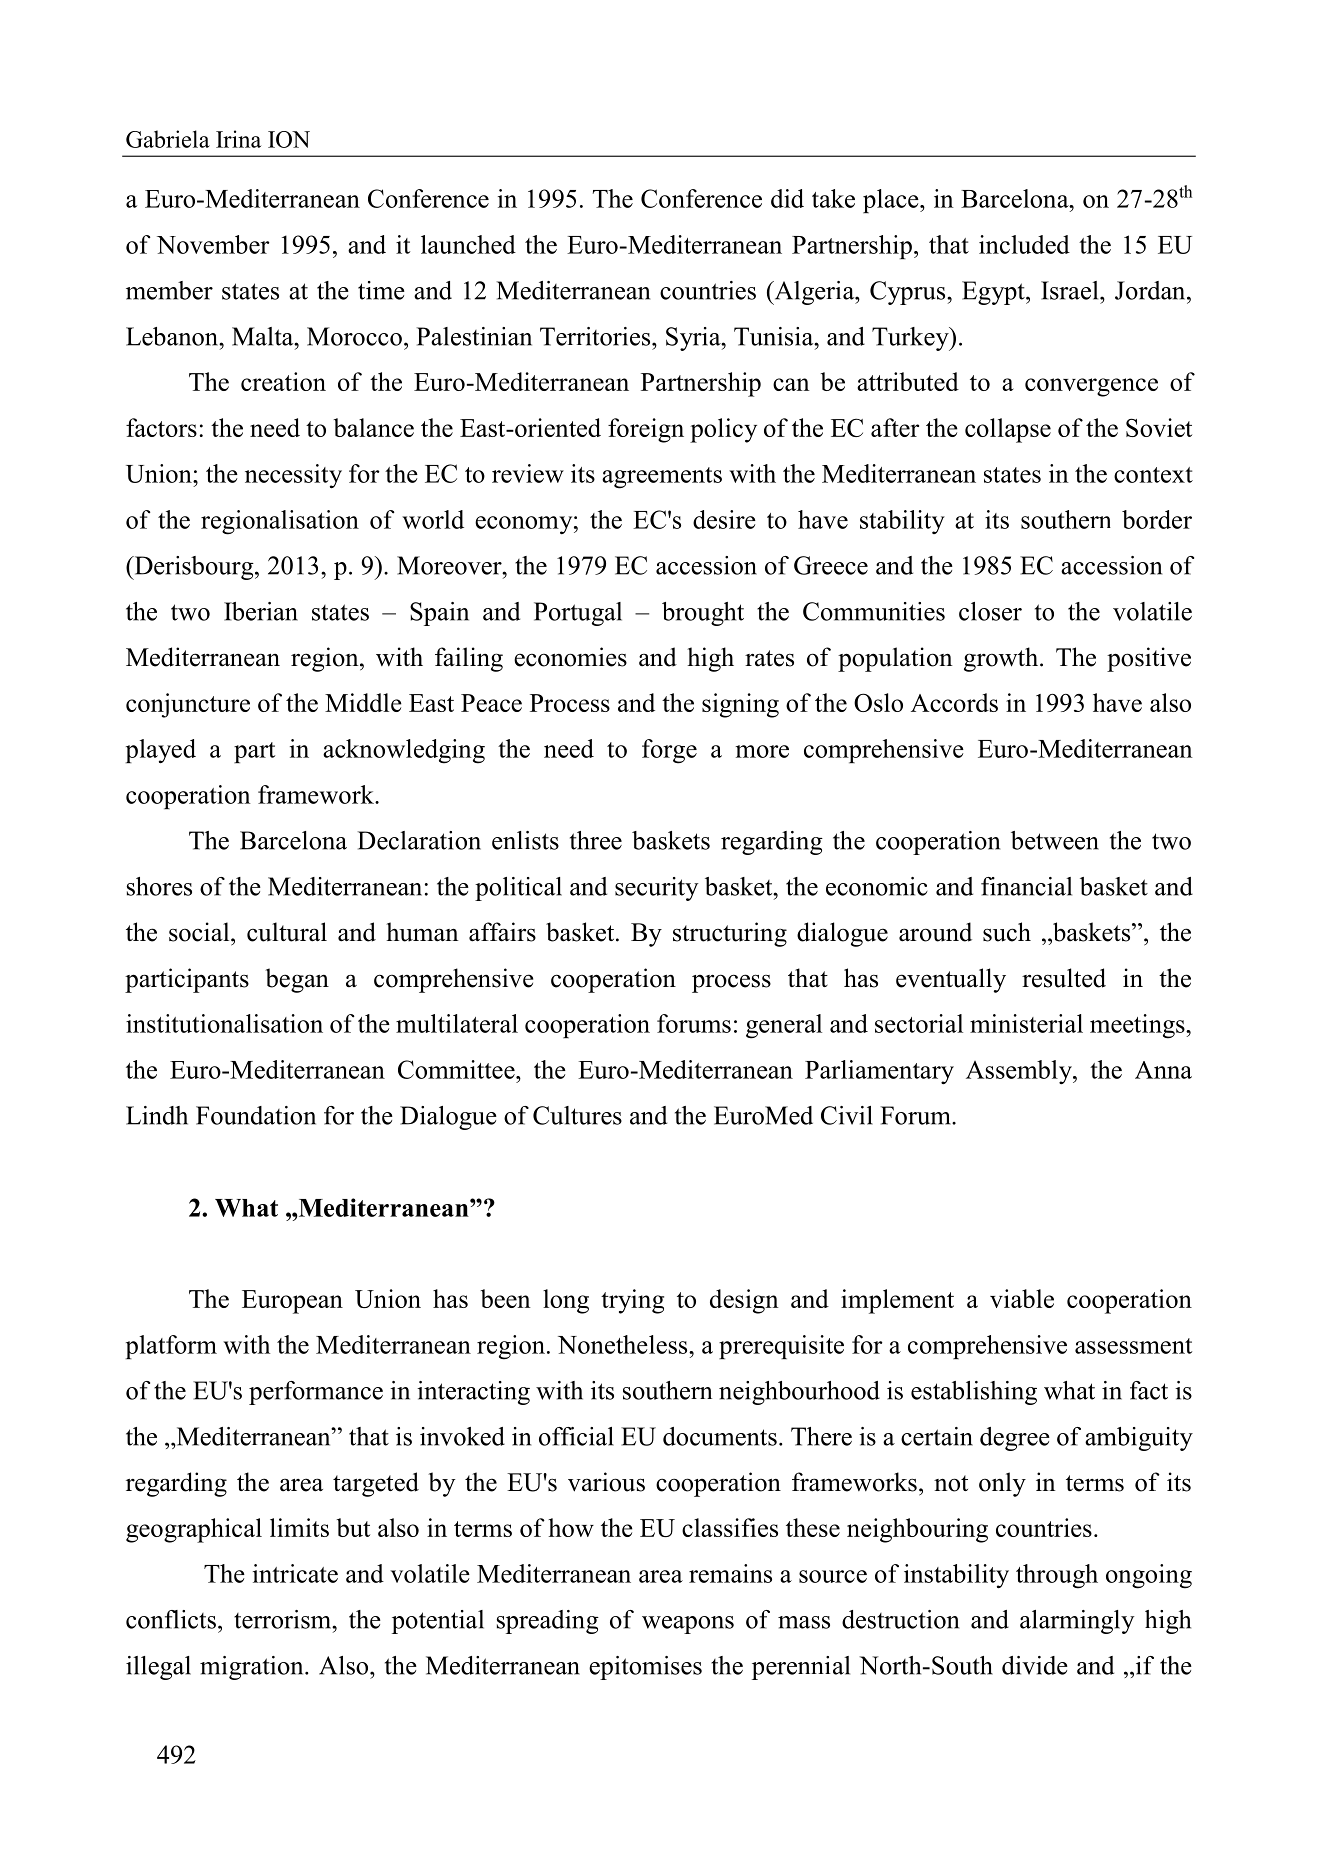  Describe the element at coordinates (1024, 244) in the screenshot. I see `included` at that location.
